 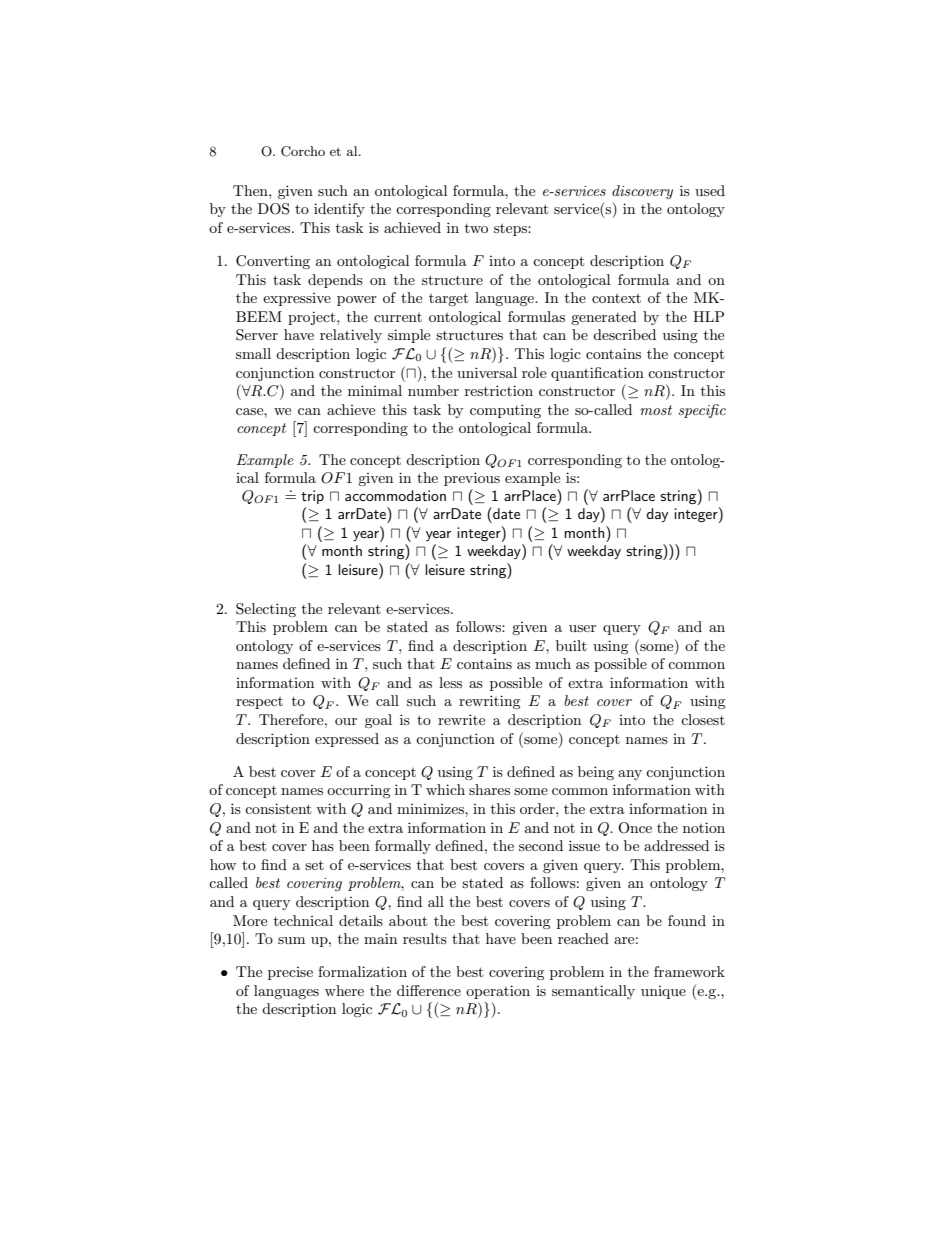 I want to click on unique, so click(x=663, y=992).
